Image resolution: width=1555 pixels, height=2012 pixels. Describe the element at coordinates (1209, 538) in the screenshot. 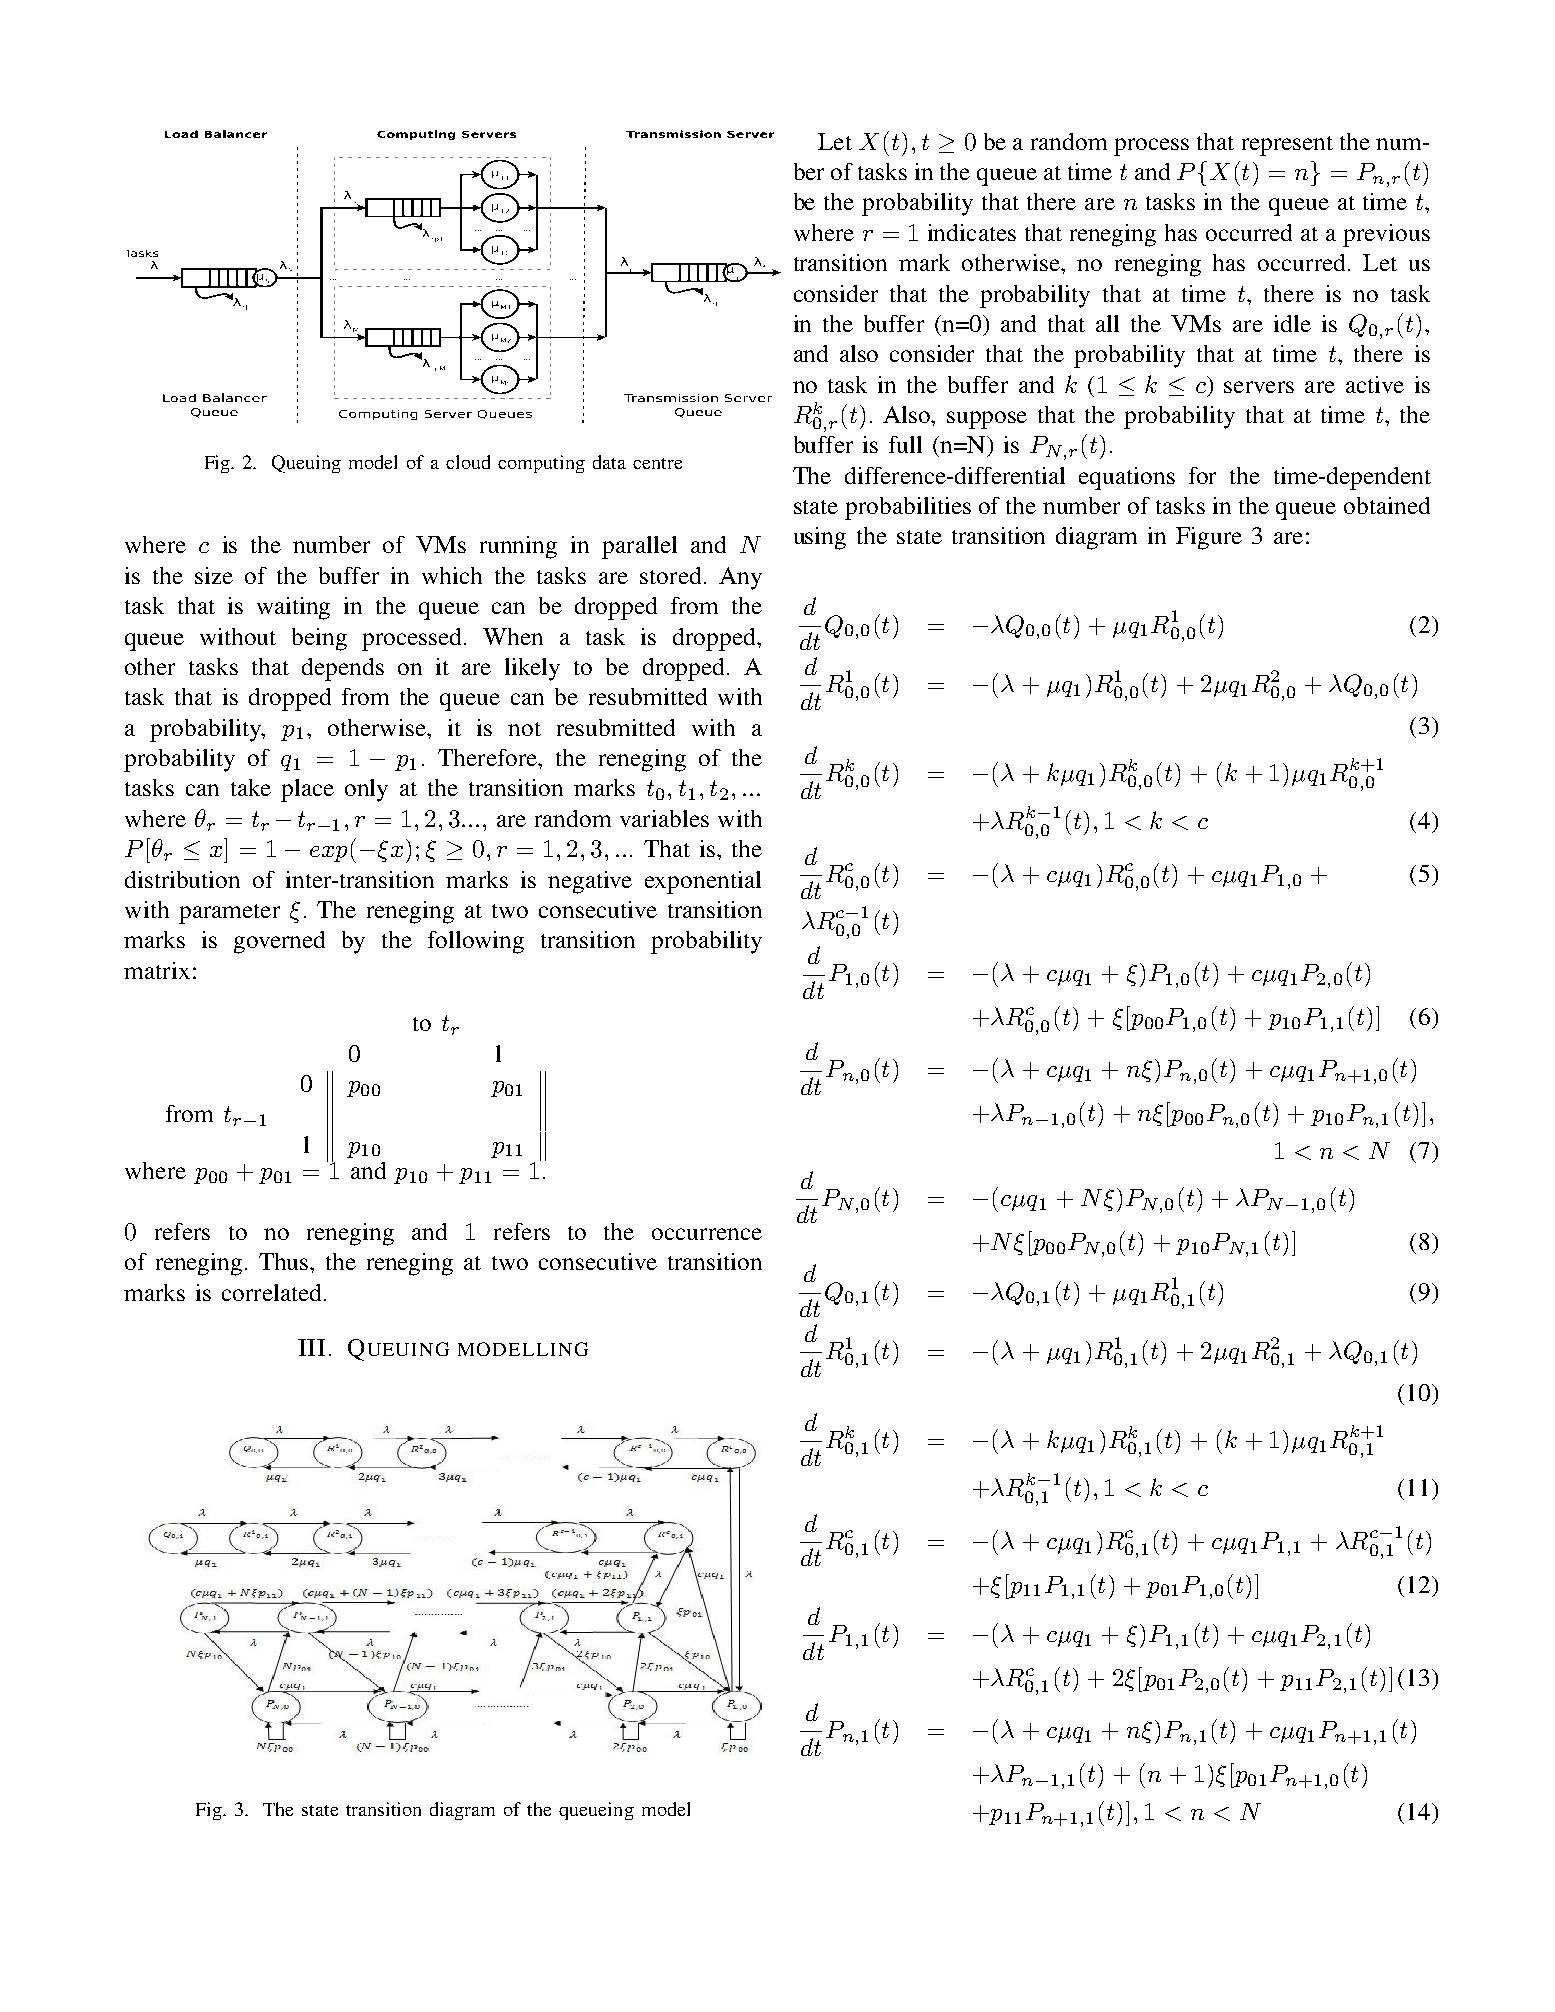

I see `Figure` at that location.
